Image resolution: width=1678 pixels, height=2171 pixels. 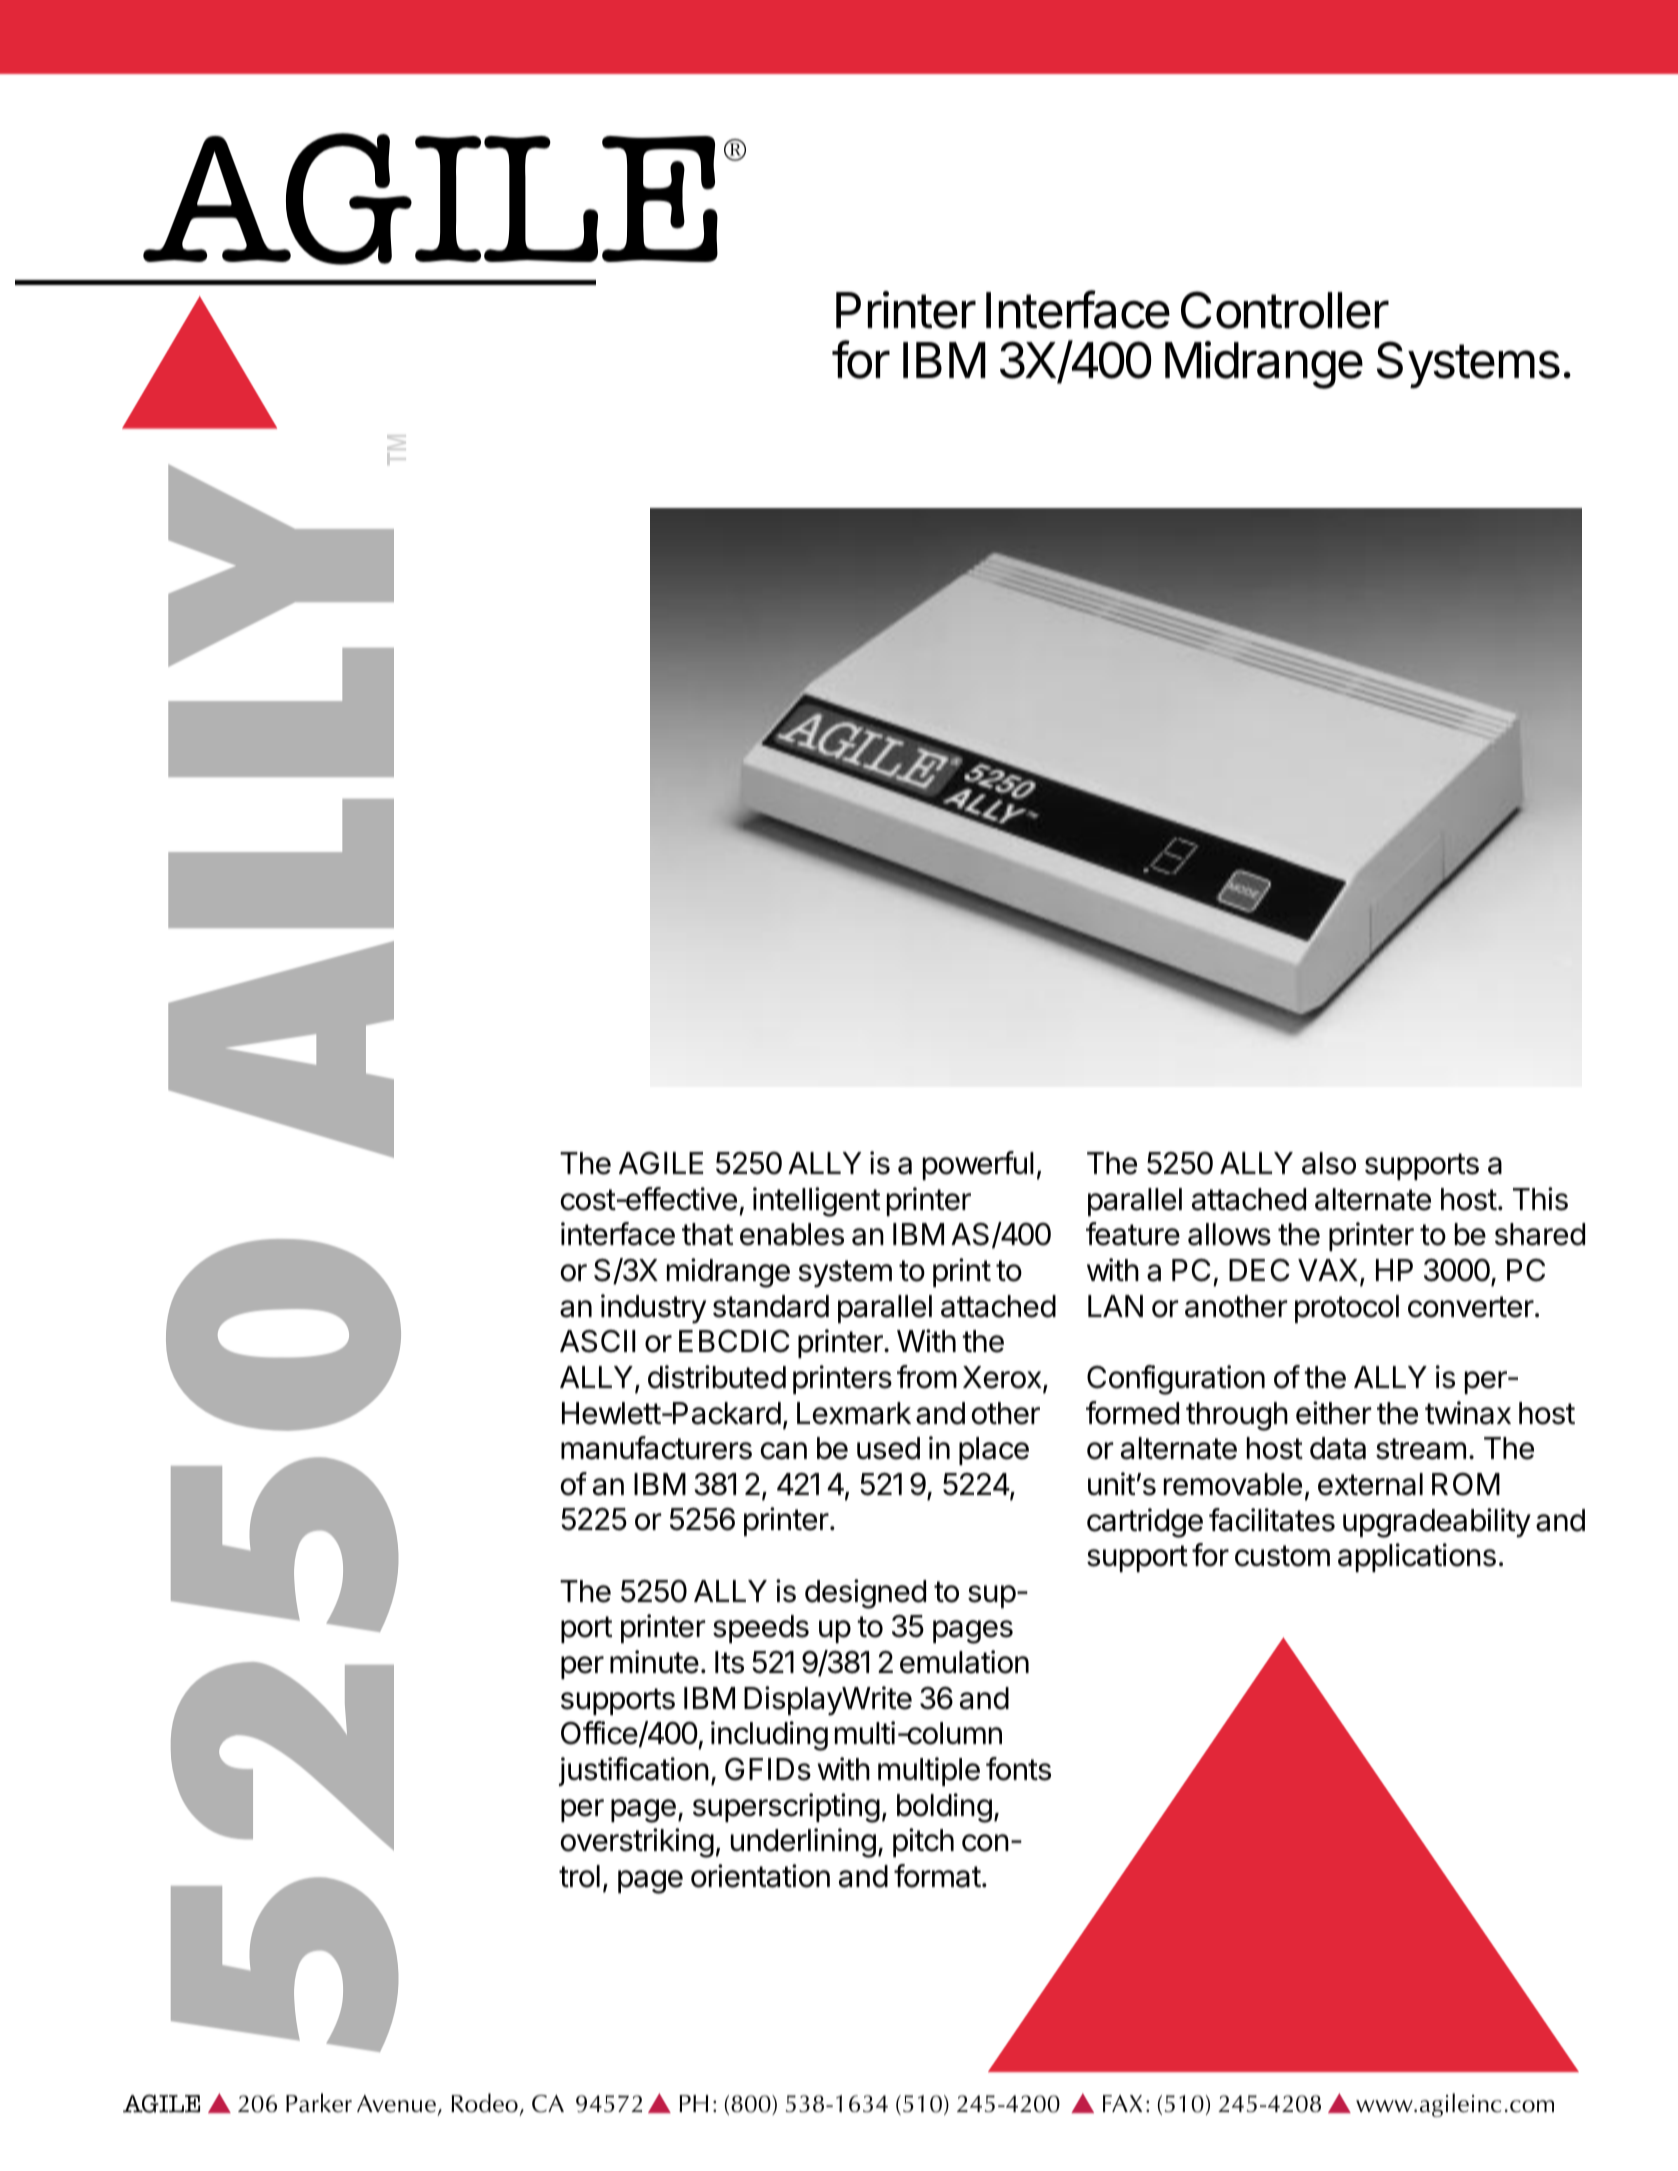 I want to click on Rodeo, so click(x=484, y=2103).
